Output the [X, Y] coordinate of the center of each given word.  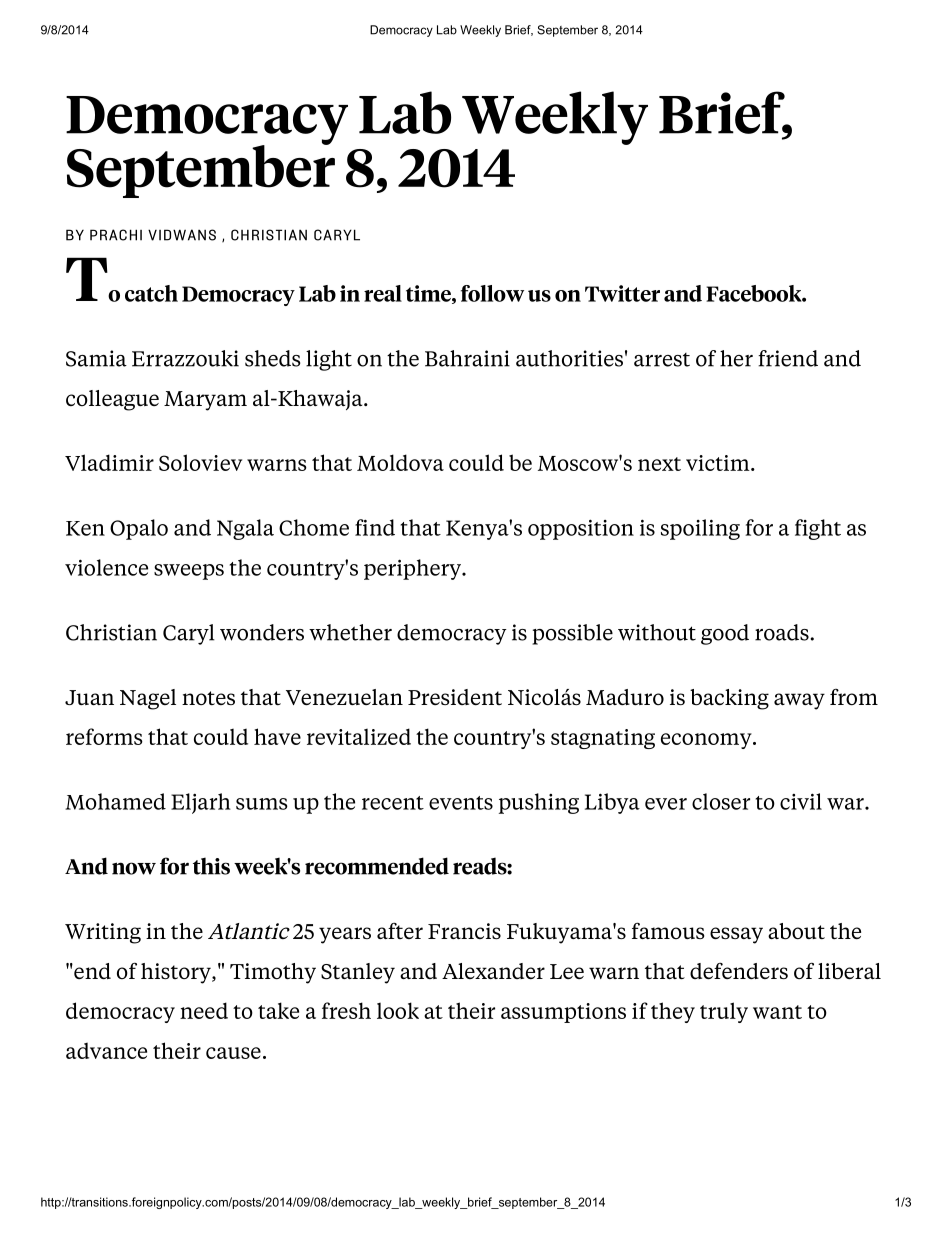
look [398, 1010]
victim [719, 463]
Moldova [400, 462]
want [777, 1012]
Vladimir [109, 462]
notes [208, 698]
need [204, 1010]
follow [492, 293]
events [461, 803]
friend [788, 358]
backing [729, 699]
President [455, 697]
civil [801, 801]
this [211, 866]
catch [151, 293]
